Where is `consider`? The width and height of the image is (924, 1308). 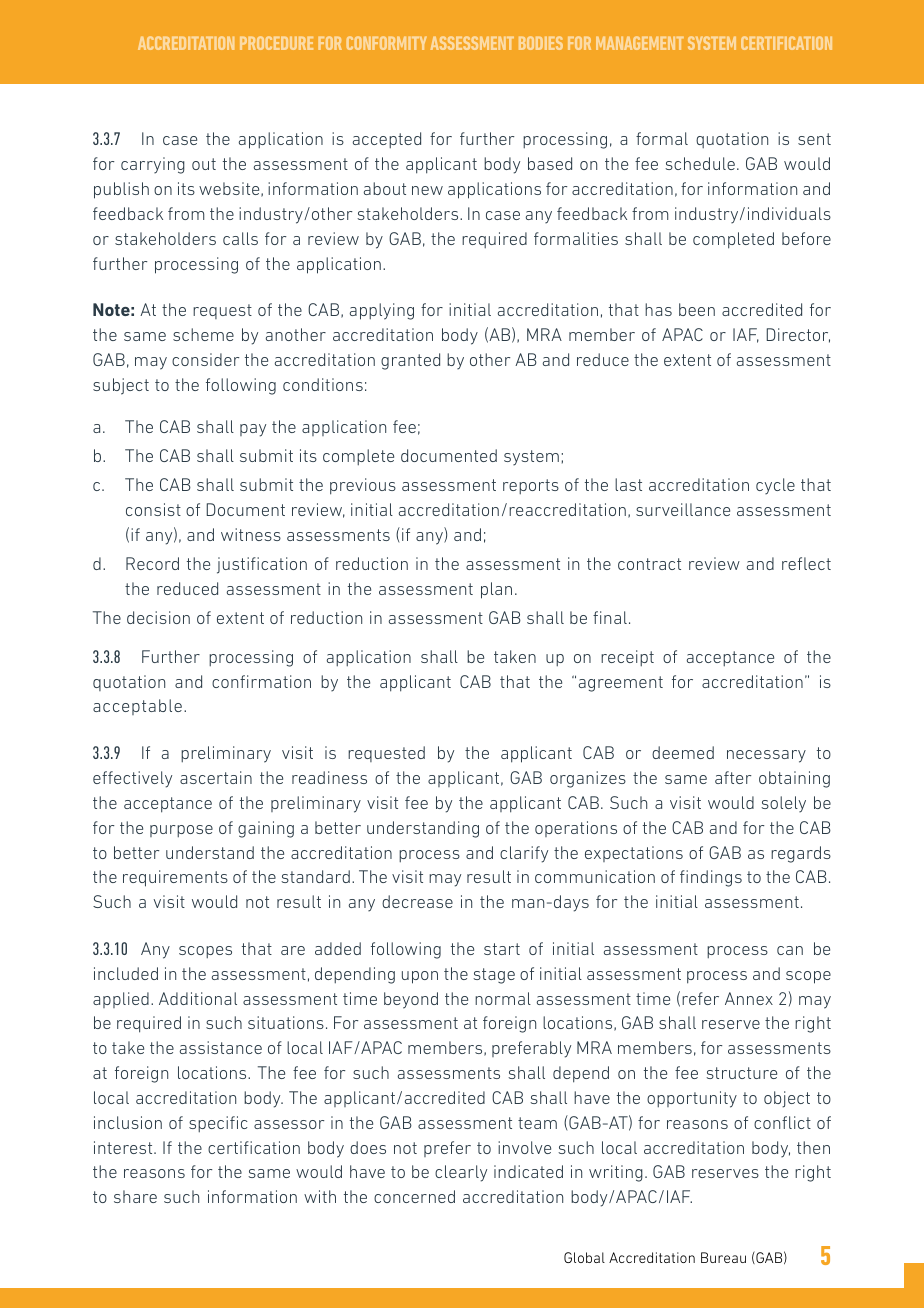 consider is located at coordinates (205, 359).
